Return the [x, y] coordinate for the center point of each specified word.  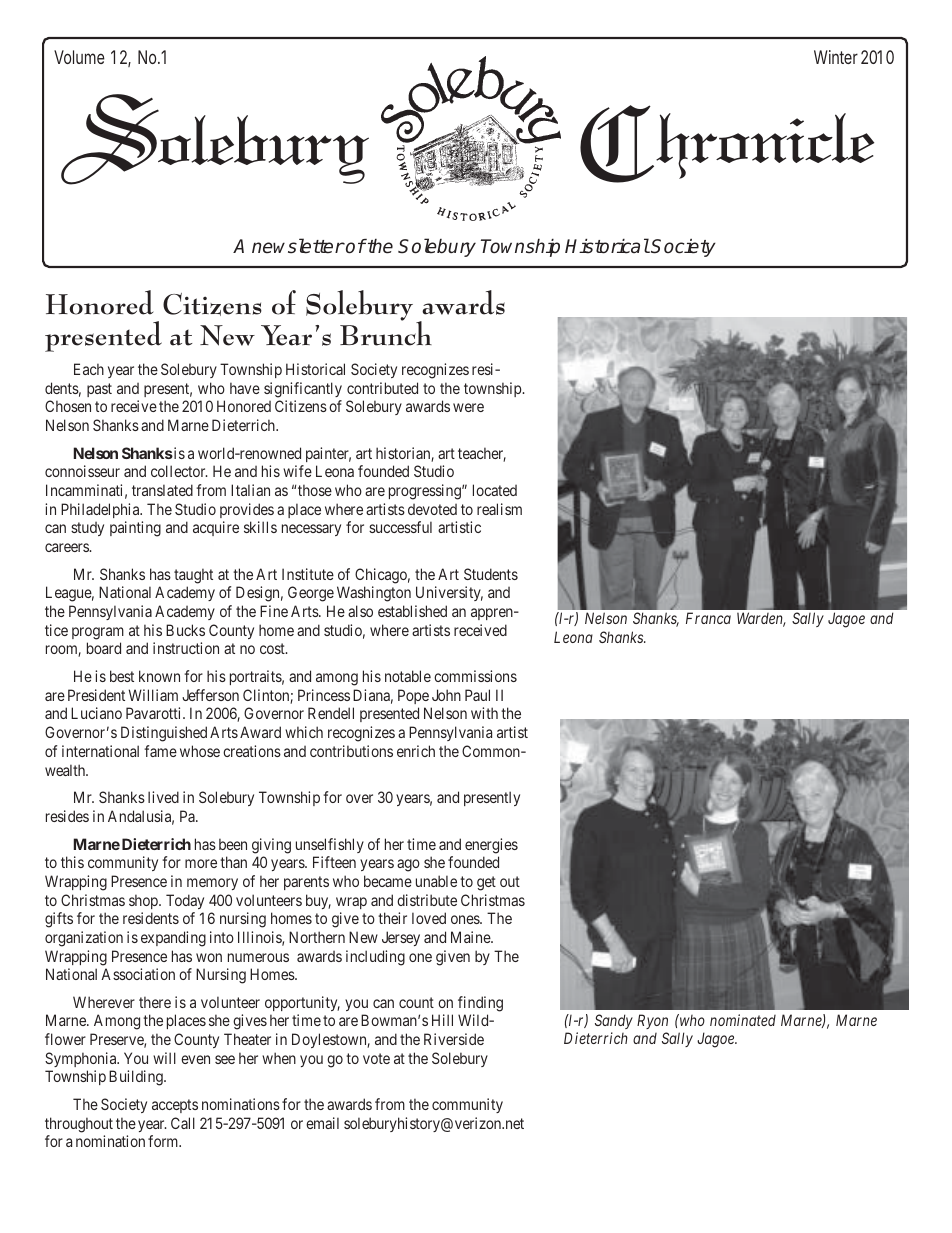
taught [193, 576]
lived [163, 797]
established [412, 611]
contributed [382, 388]
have [245, 388]
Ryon [652, 1021]
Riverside [454, 1039]
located [495, 490]
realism [499, 509]
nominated [743, 1020]
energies [491, 846]
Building [137, 1078]
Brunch [386, 333]
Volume [79, 57]
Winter [836, 57]
